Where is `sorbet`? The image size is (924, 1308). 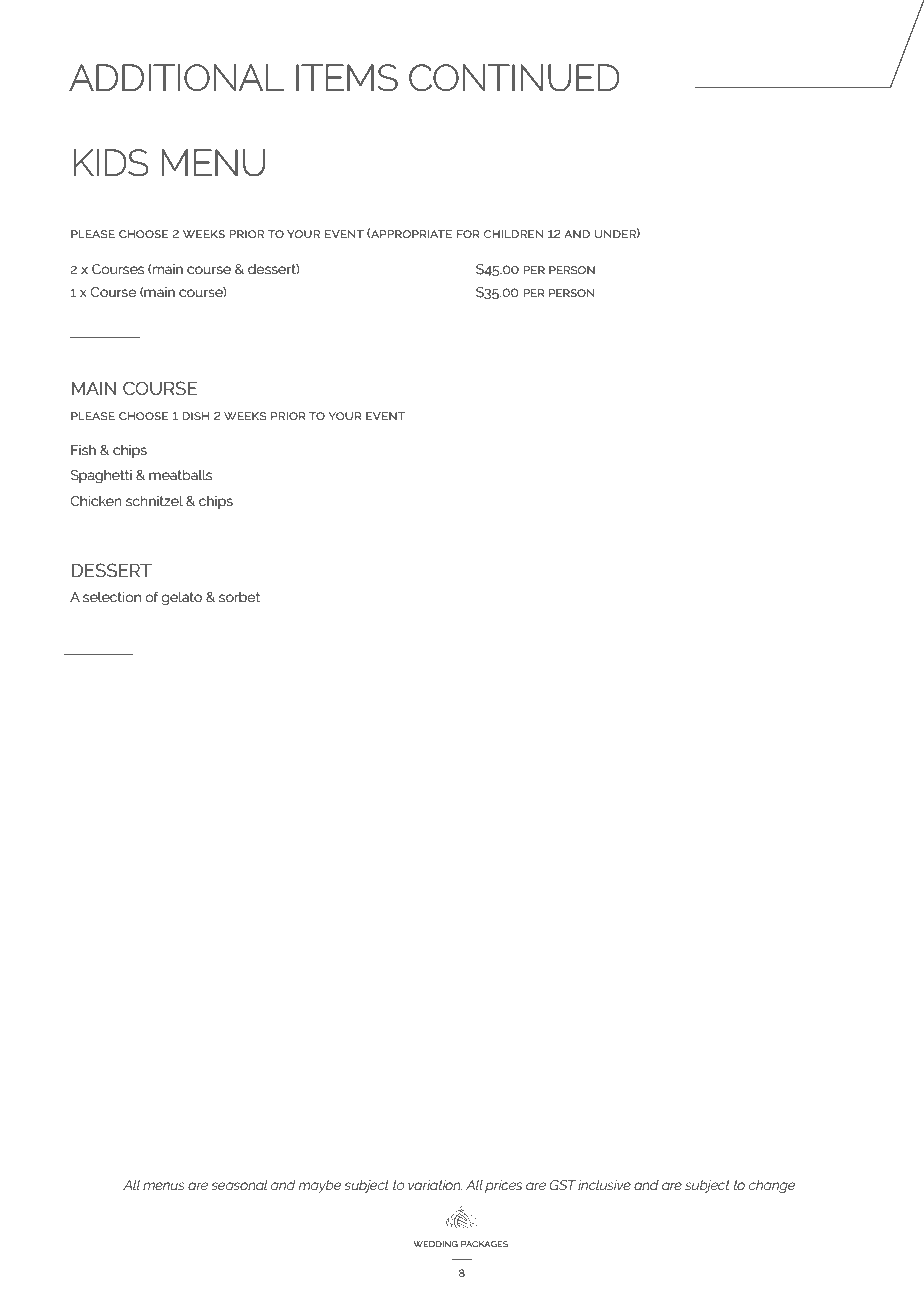 sorbet is located at coordinates (239, 597).
